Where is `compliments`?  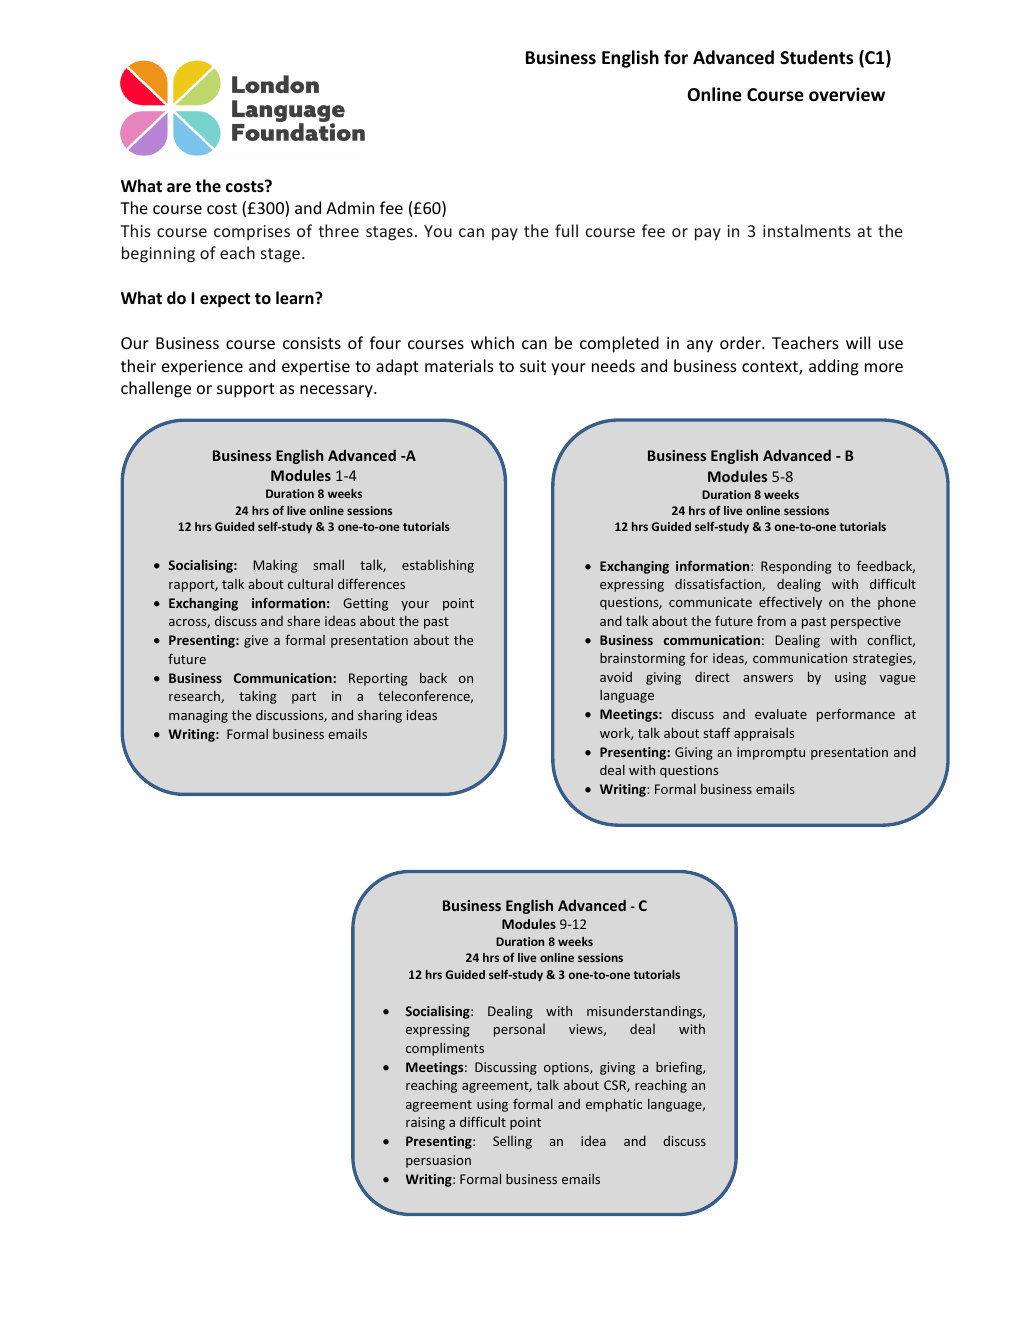 compliments is located at coordinates (445, 1049).
